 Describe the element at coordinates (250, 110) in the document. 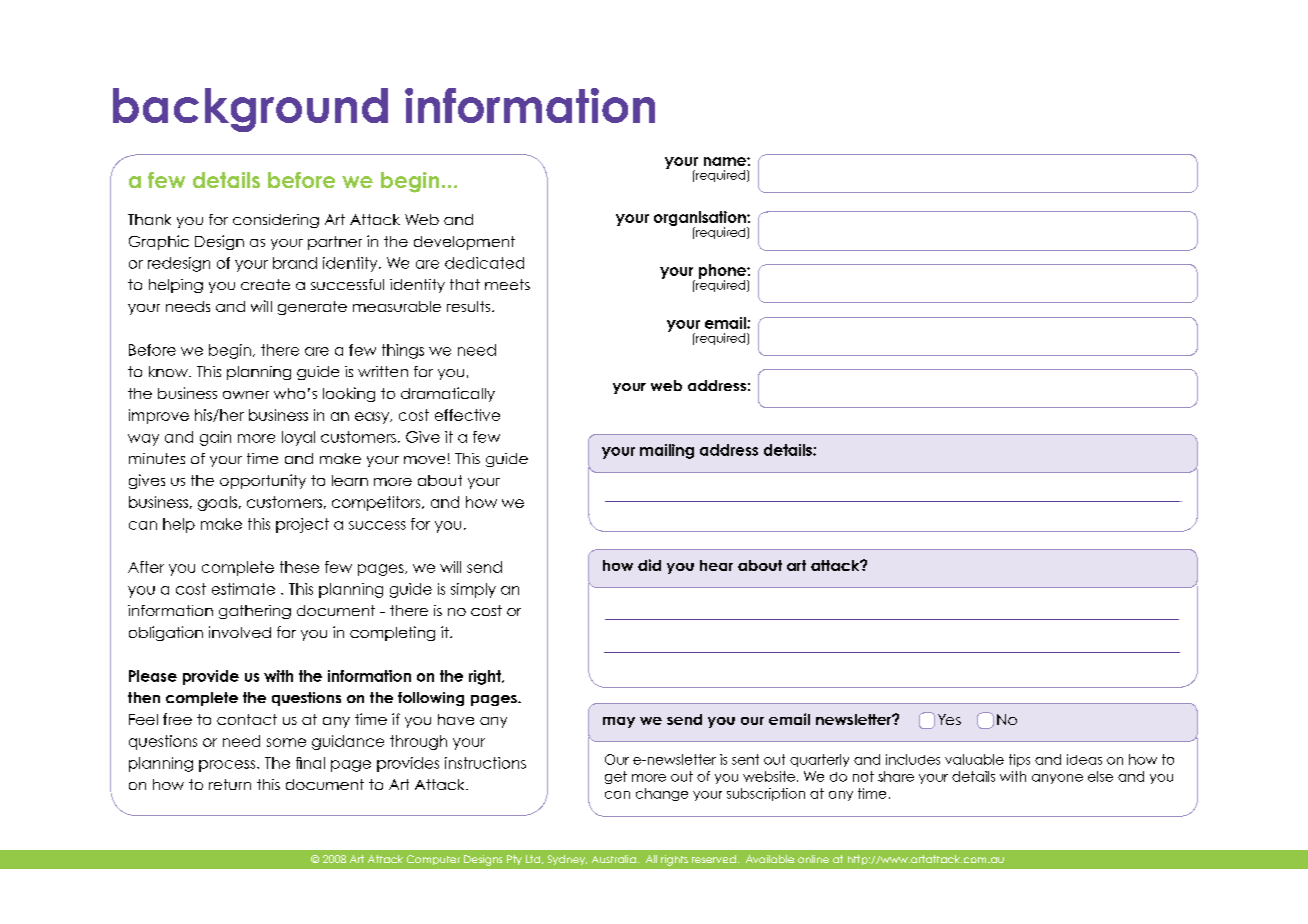

I see `background` at that location.
